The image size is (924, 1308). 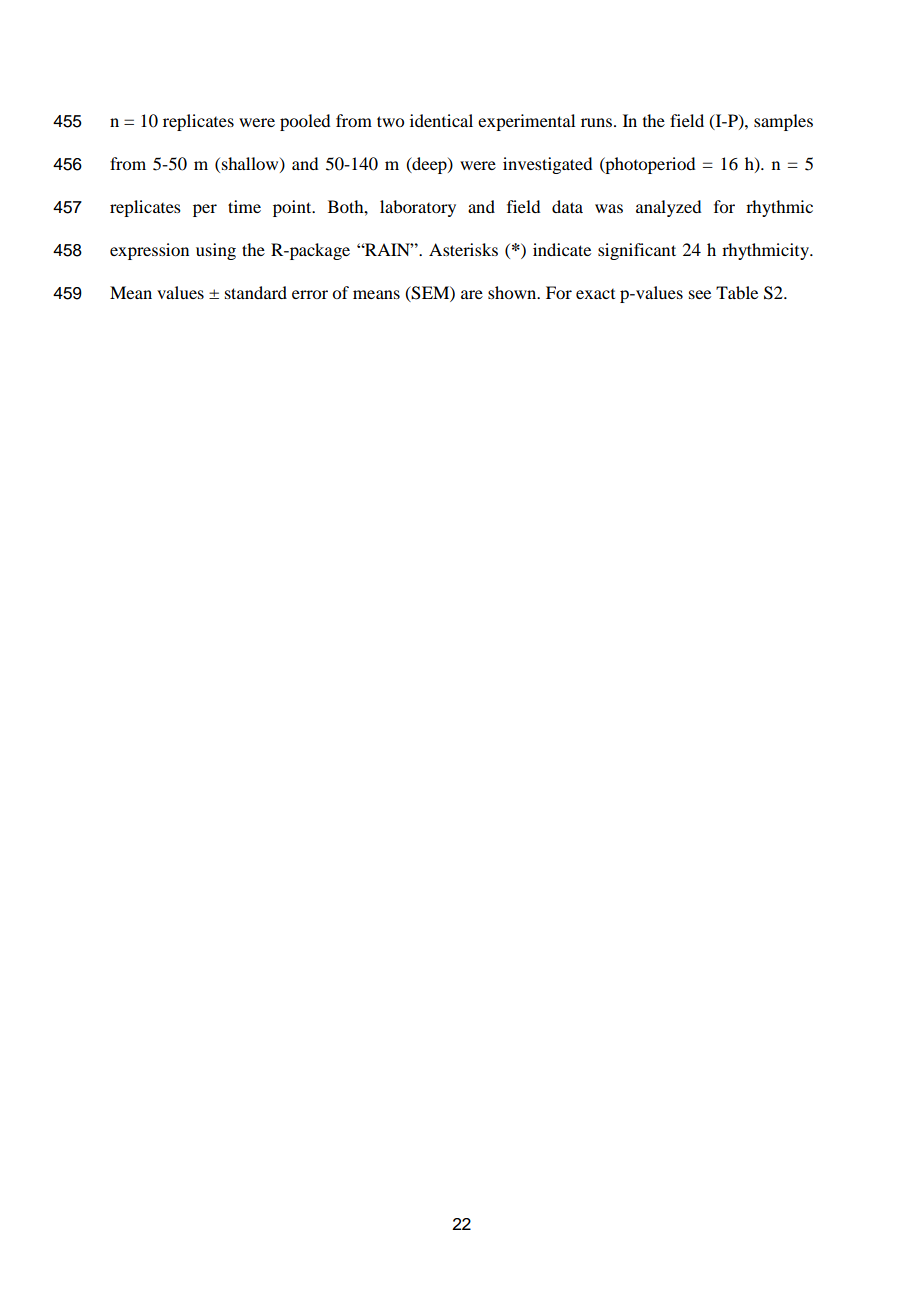 I want to click on Table, so click(x=737, y=292).
